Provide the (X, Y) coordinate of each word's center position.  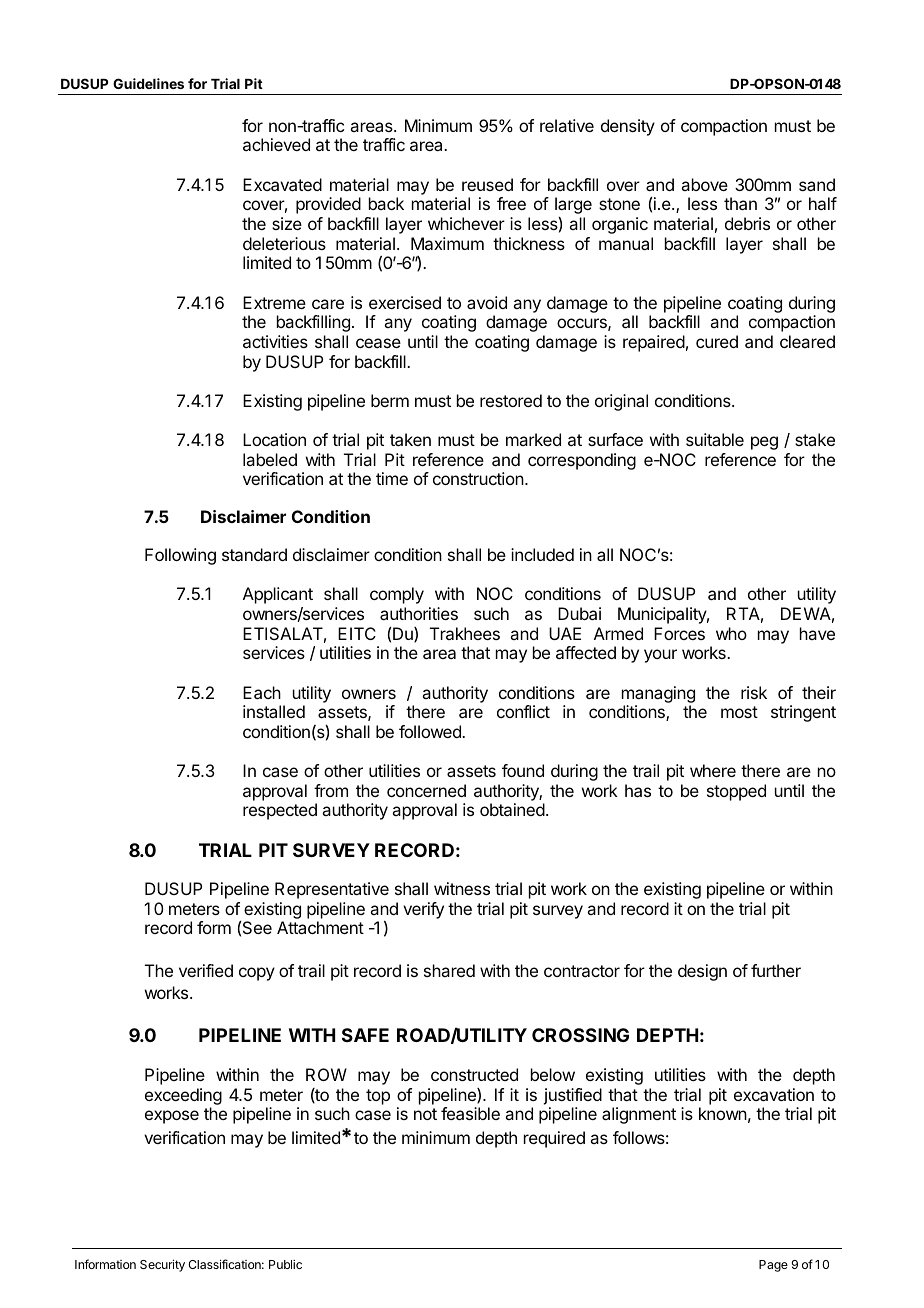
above (704, 184)
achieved (276, 144)
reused (487, 184)
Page (773, 1266)
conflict (523, 711)
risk (754, 692)
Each (262, 692)
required (554, 1139)
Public (285, 1264)
